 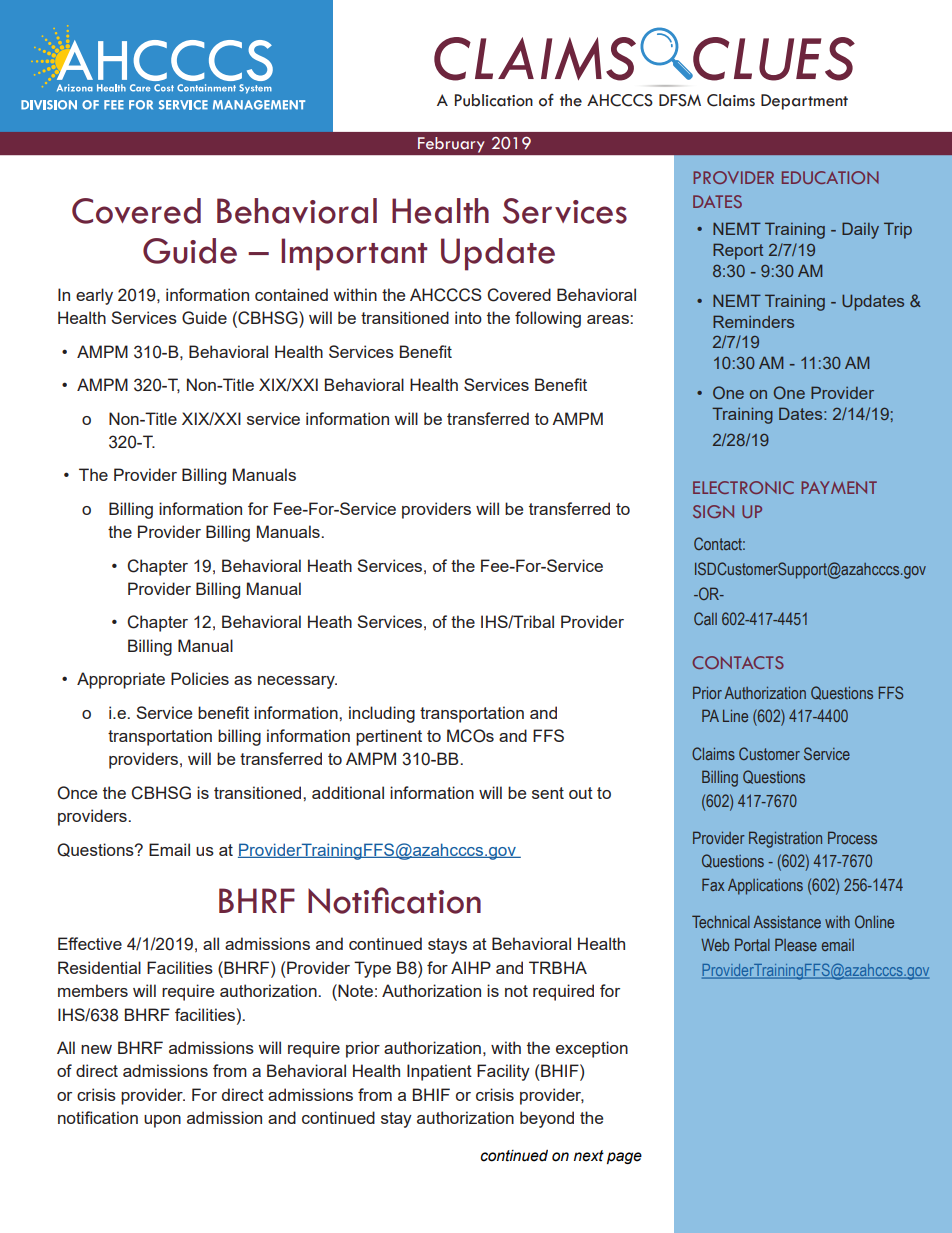 I want to click on page, so click(x=624, y=1158).
